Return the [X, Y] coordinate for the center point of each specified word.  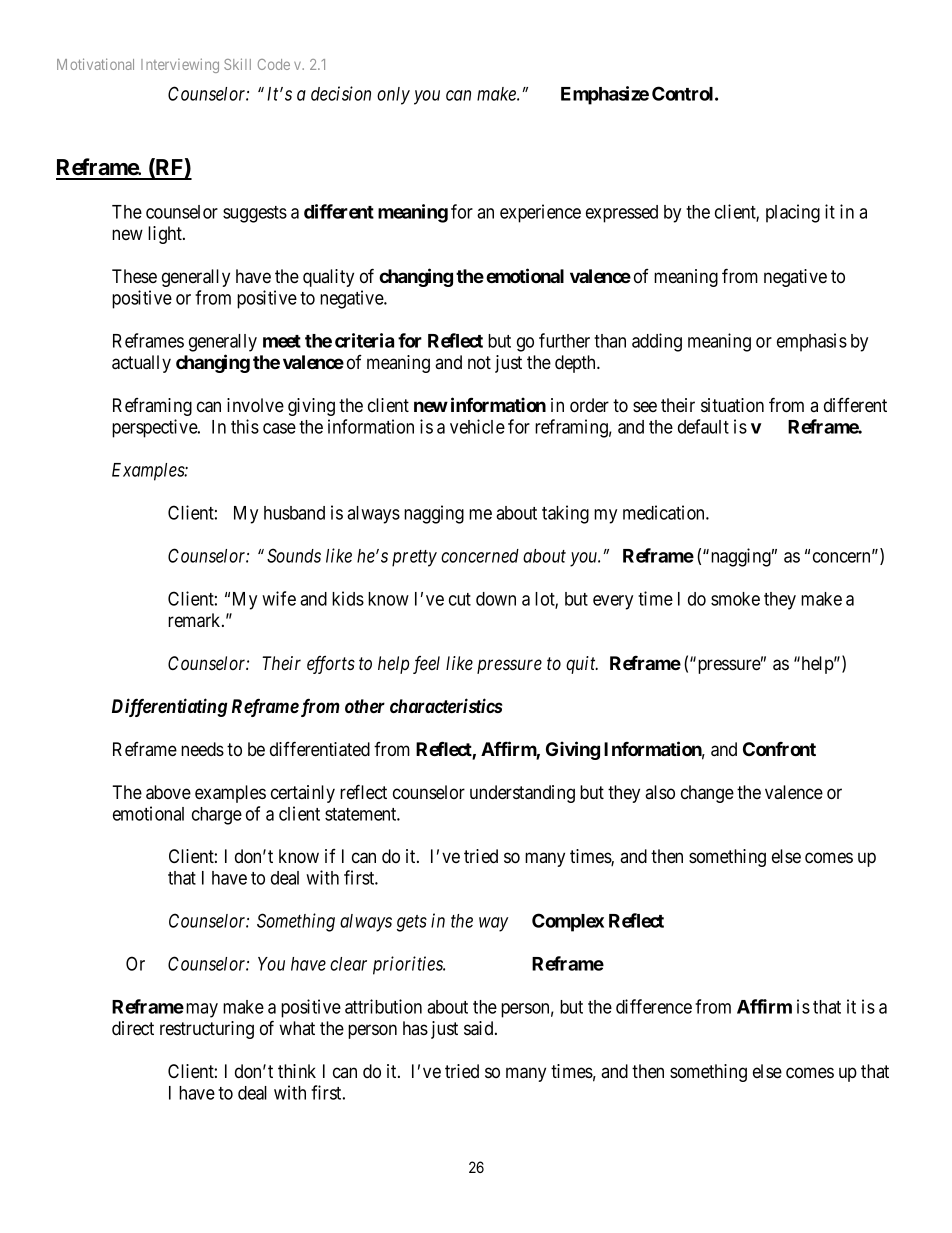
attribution [383, 1006]
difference [654, 1006]
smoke [735, 599]
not [479, 362]
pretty [414, 558]
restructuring [207, 1030]
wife [279, 598]
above [168, 792]
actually [141, 364]
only [393, 96]
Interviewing [180, 65]
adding [657, 342]
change [707, 794]
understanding [522, 794]
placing [793, 213]
